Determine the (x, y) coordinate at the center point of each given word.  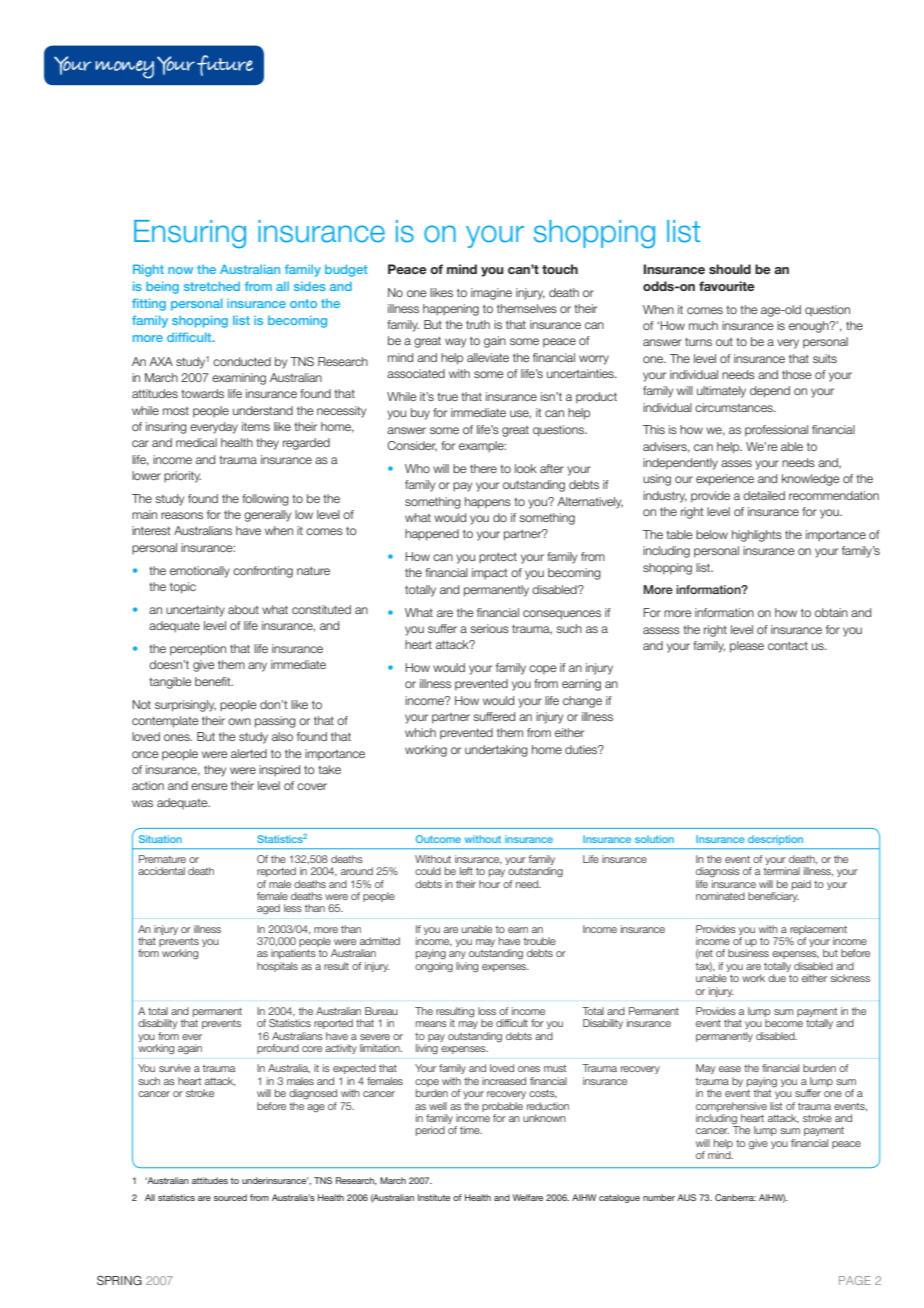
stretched (212, 286)
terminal (782, 871)
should (730, 269)
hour (489, 884)
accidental (161, 871)
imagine (491, 294)
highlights (757, 536)
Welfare (528, 1197)
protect (498, 558)
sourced (230, 1197)
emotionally (200, 572)
